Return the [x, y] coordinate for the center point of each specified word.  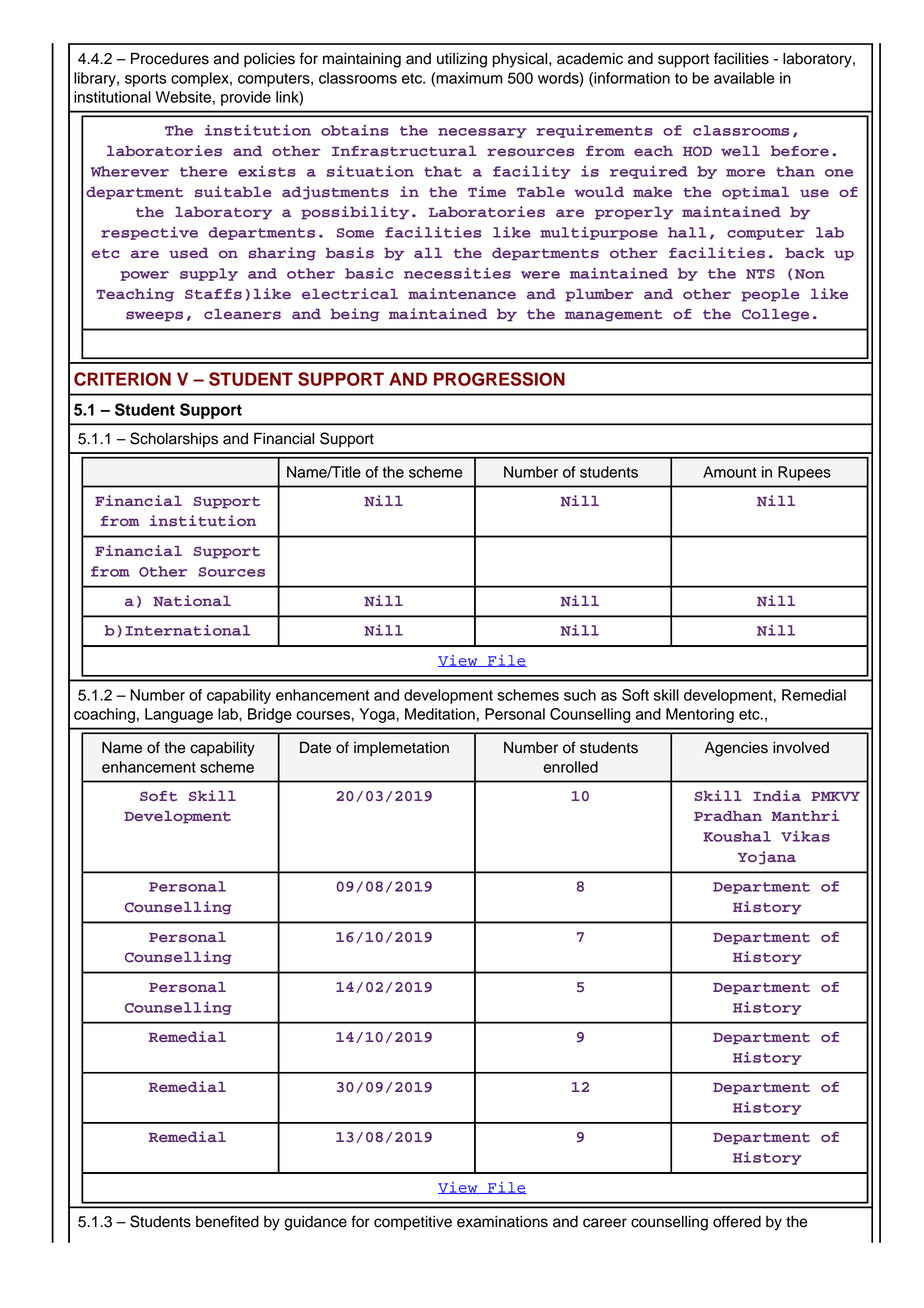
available [744, 78]
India [777, 795]
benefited [227, 1221]
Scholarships [174, 440]
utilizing [462, 60]
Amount [730, 472]
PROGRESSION [499, 379]
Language [179, 715]
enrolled [570, 767]
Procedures [170, 58]
